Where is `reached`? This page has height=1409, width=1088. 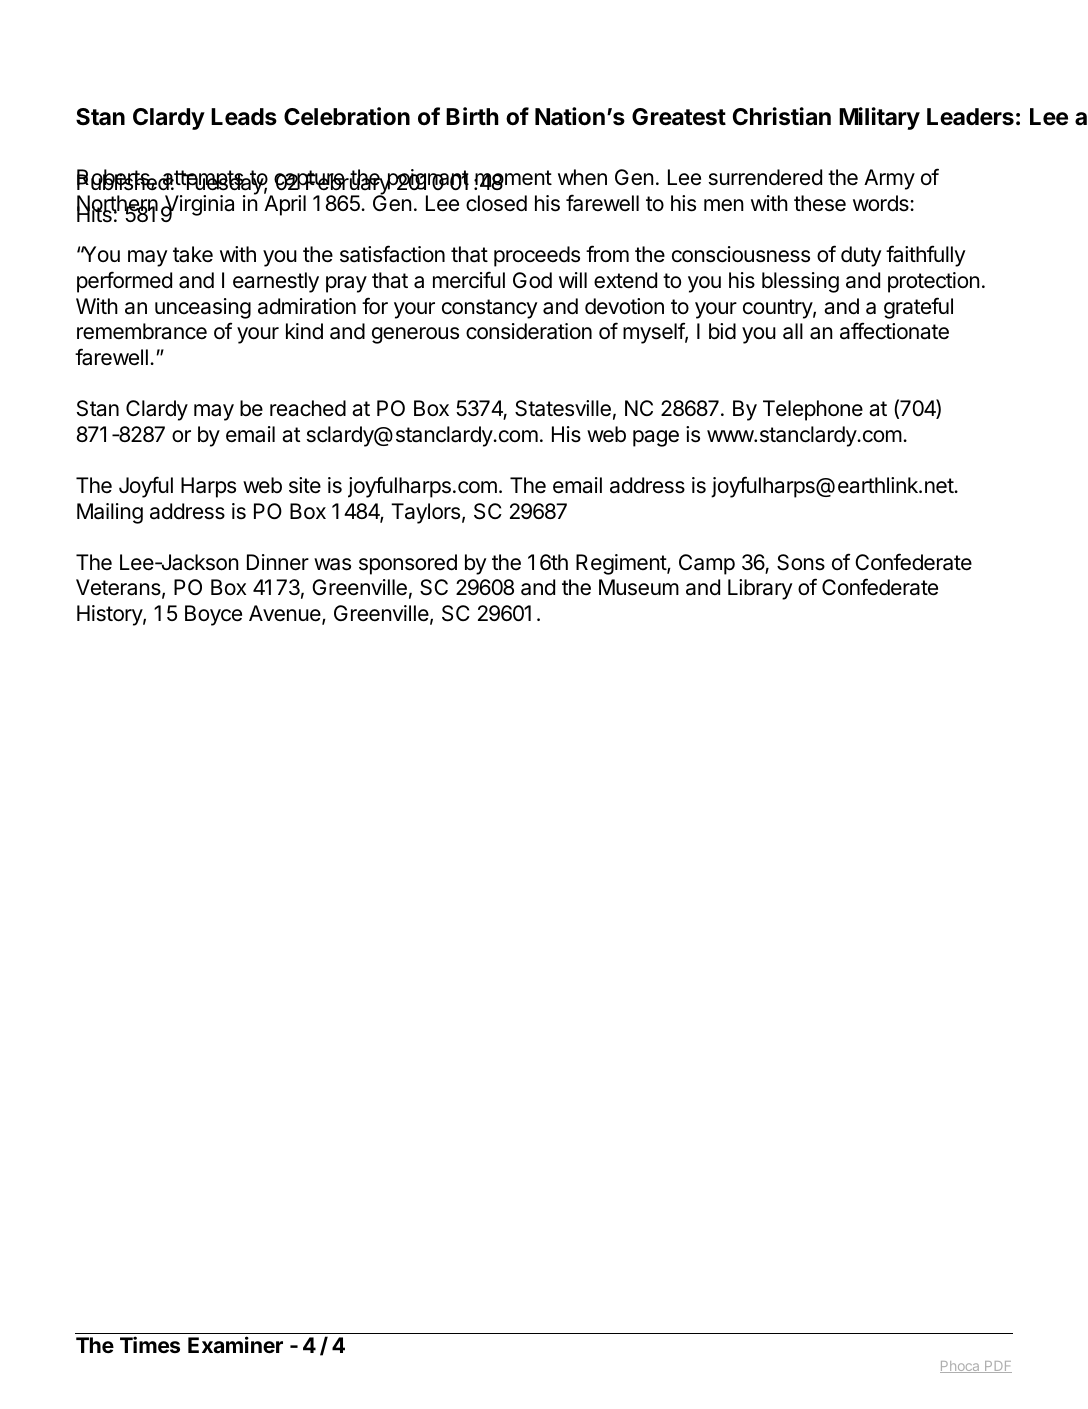
reached is located at coordinates (308, 408).
